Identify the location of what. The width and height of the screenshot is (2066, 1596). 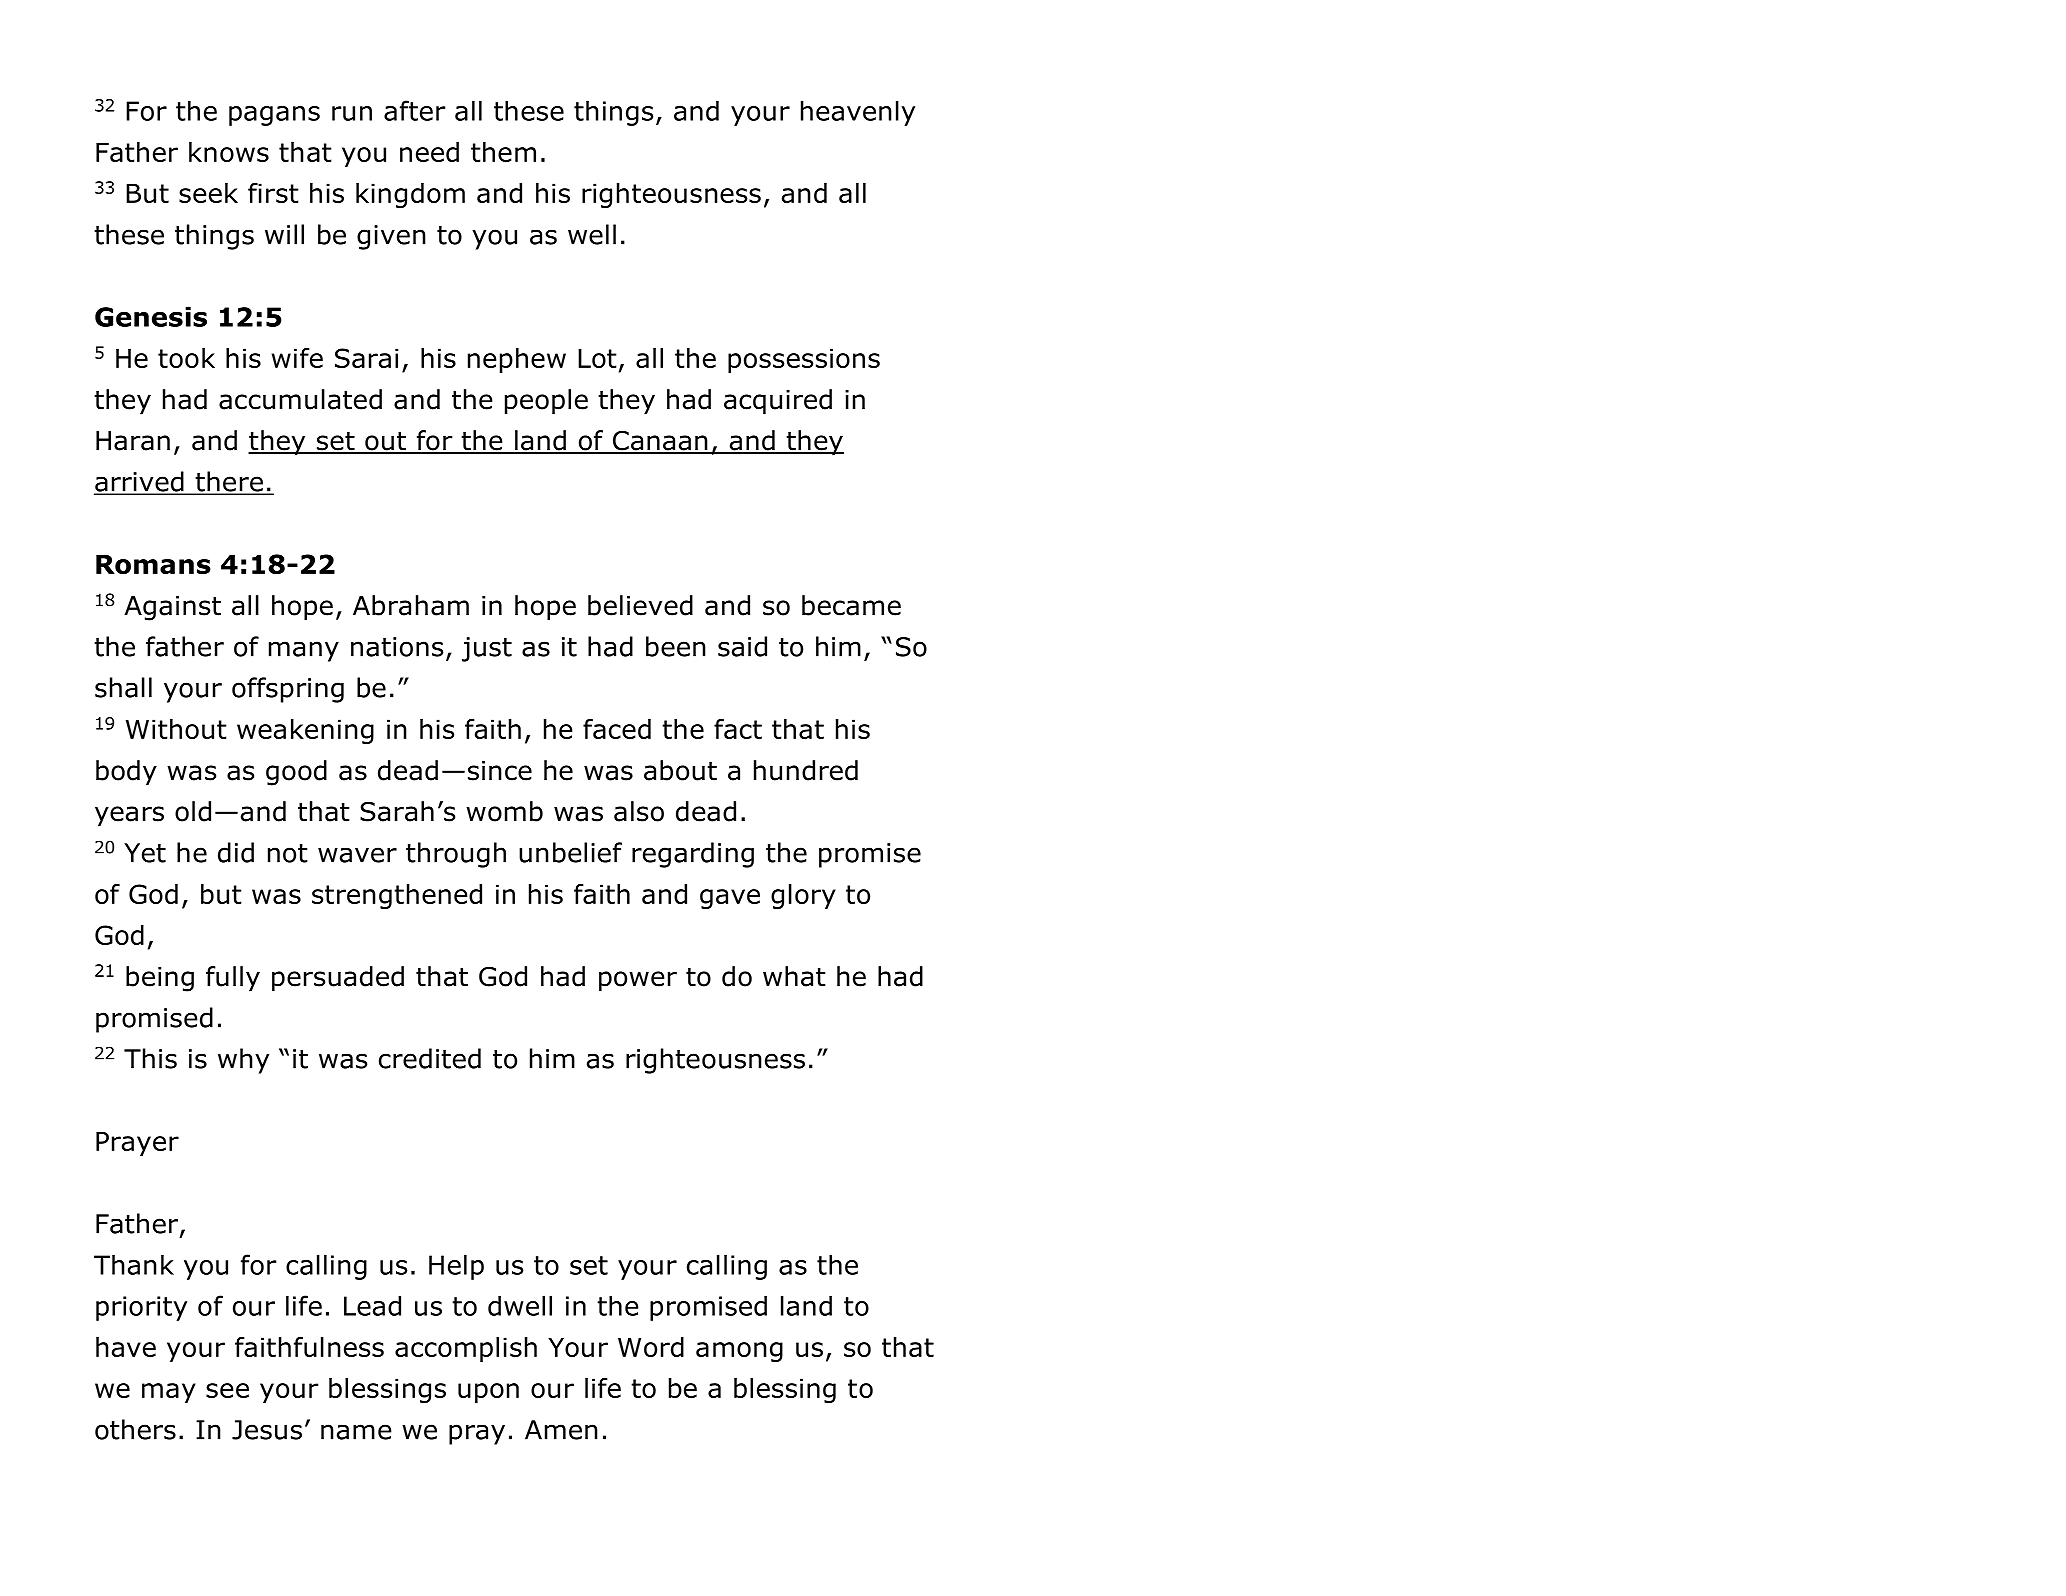
(794, 976).
